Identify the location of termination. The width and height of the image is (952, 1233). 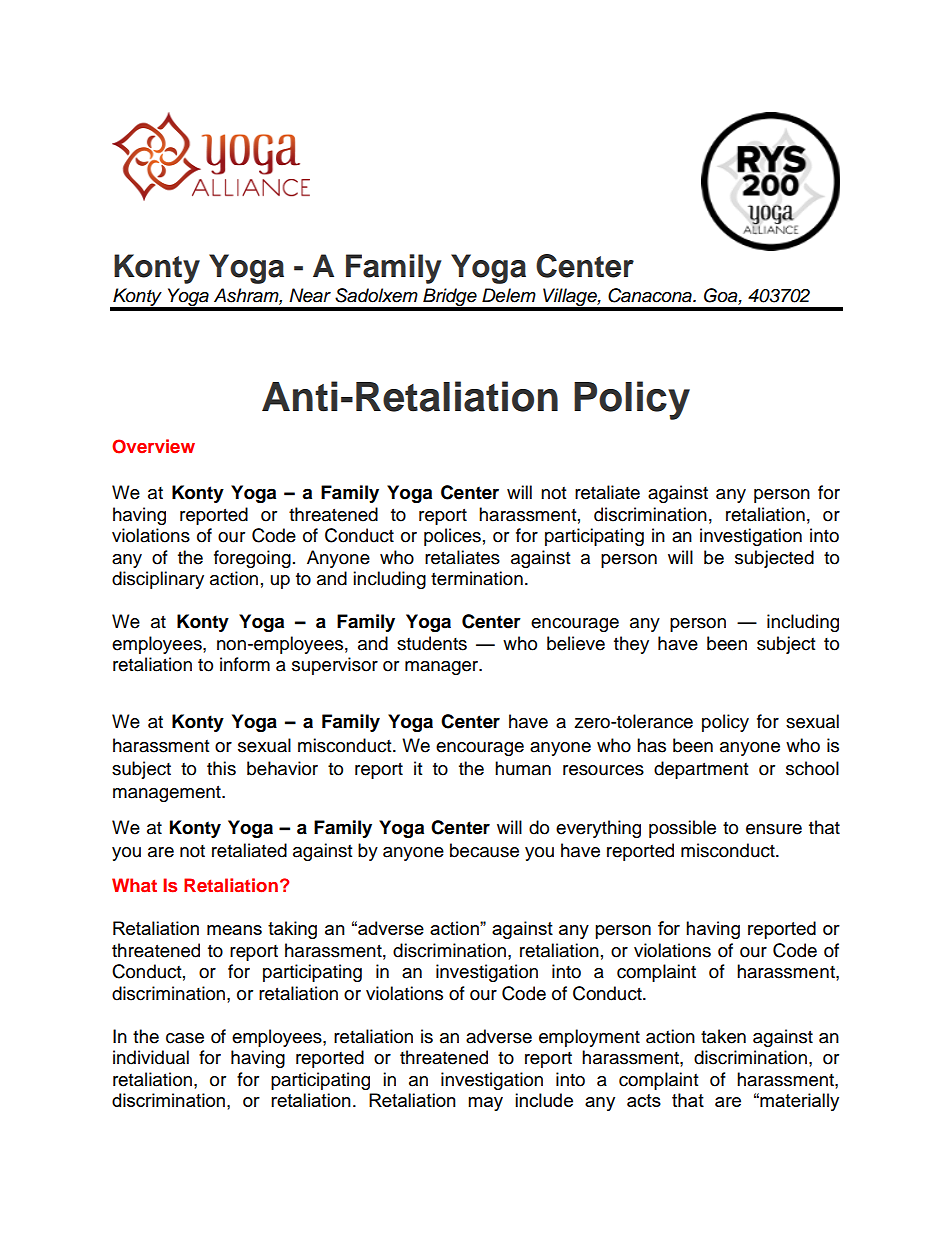
(477, 578).
